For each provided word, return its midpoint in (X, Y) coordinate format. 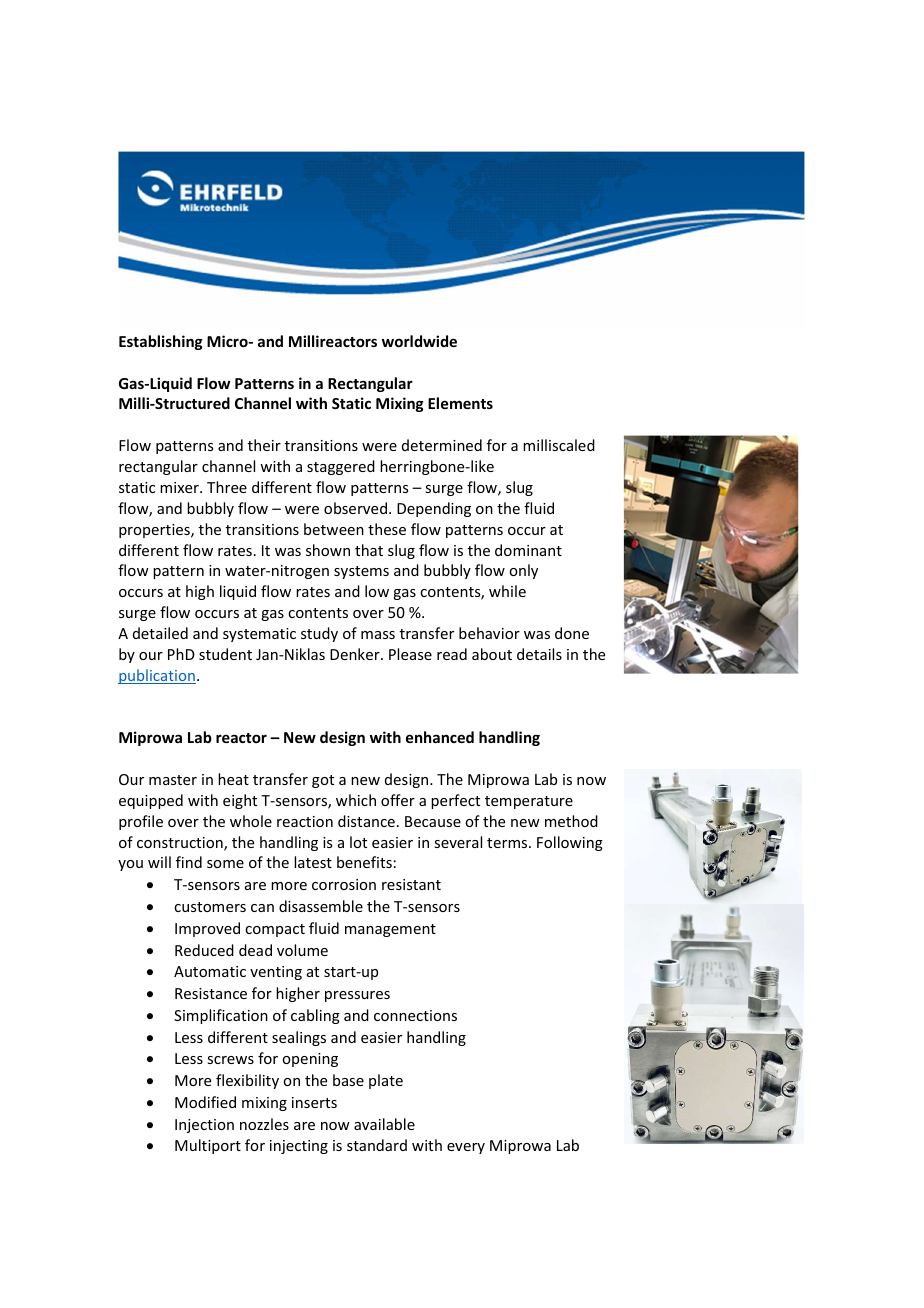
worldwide (419, 341)
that (369, 550)
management (390, 930)
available (384, 1124)
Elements (460, 403)
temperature (529, 802)
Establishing (161, 342)
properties (155, 531)
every (466, 1148)
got (323, 781)
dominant (528, 550)
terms (508, 843)
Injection (204, 1126)
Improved (207, 929)
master (173, 780)
